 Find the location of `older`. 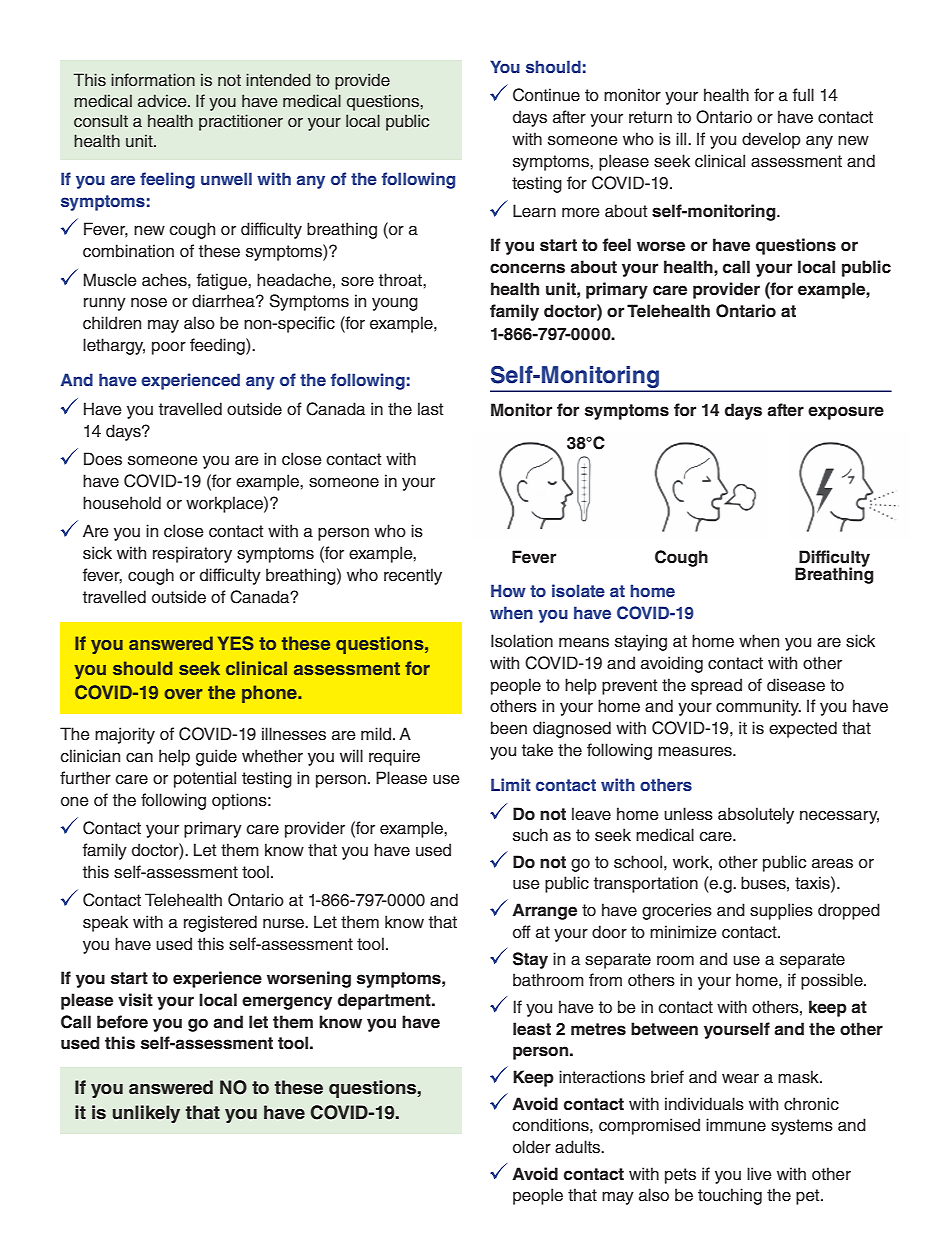

older is located at coordinates (532, 1147).
